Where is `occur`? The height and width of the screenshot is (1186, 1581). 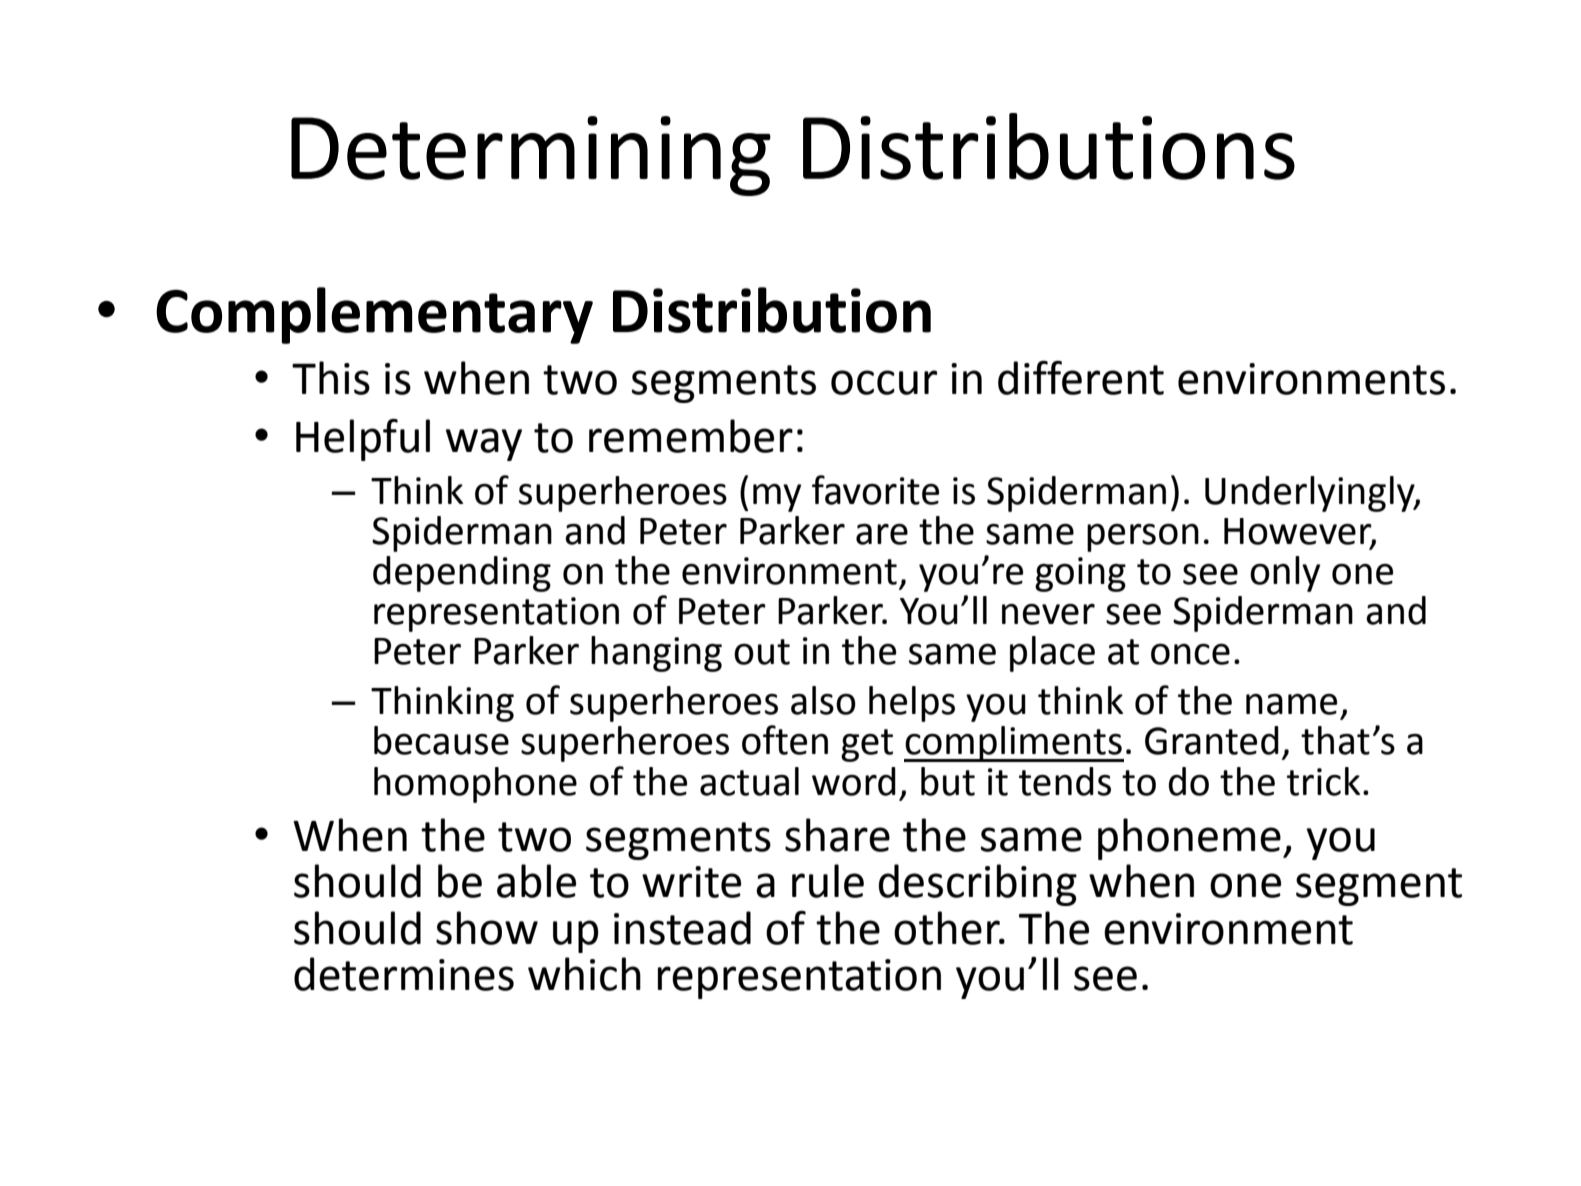 occur is located at coordinates (884, 382).
